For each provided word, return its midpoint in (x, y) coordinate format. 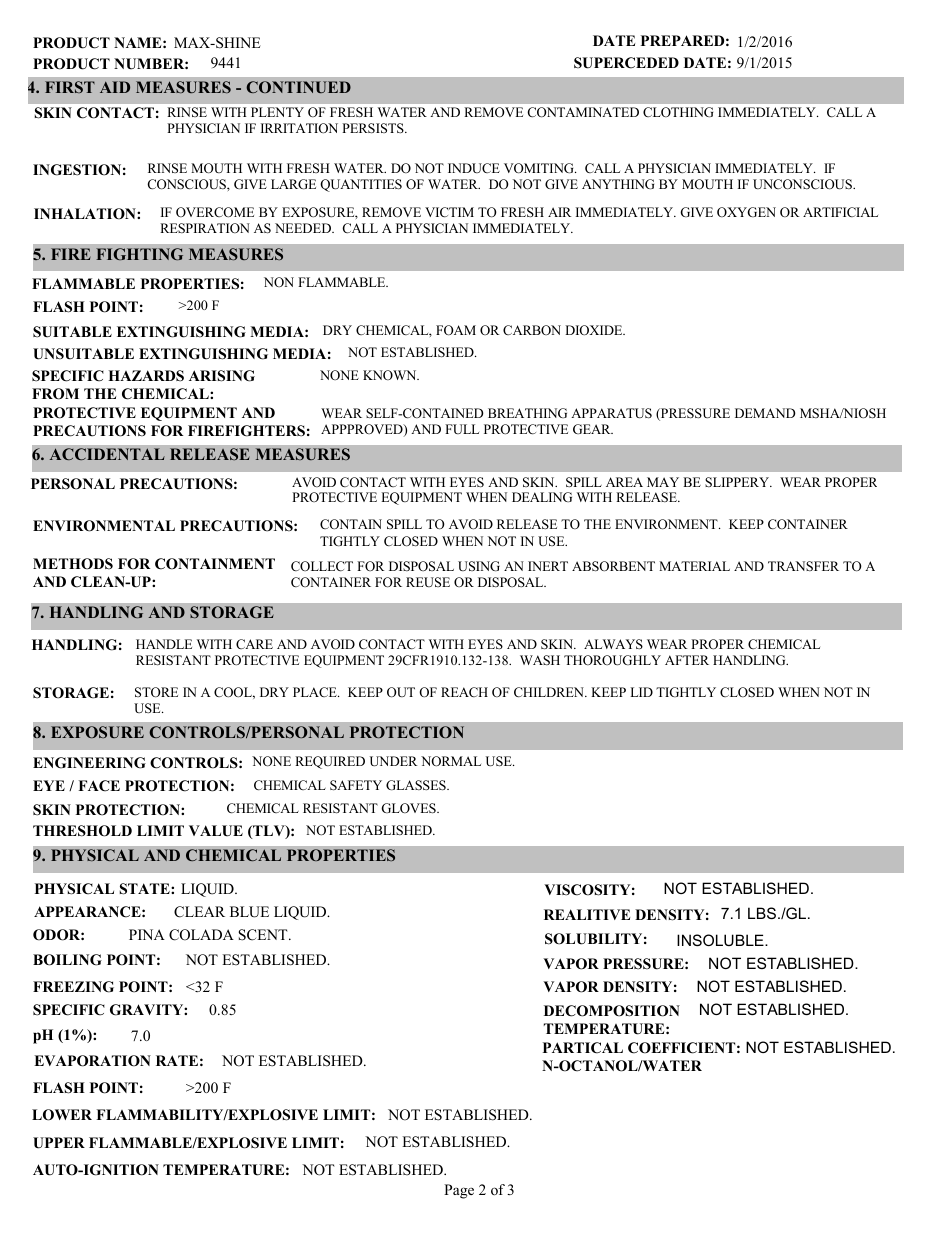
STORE (156, 692)
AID (115, 87)
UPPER (59, 1143)
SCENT (264, 935)
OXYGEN (746, 212)
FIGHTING (139, 254)
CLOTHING (678, 112)
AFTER (687, 660)
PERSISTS (374, 128)
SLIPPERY (738, 482)
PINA (147, 934)
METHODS (73, 564)
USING (479, 566)
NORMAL (451, 761)
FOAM (456, 330)
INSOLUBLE (721, 940)
